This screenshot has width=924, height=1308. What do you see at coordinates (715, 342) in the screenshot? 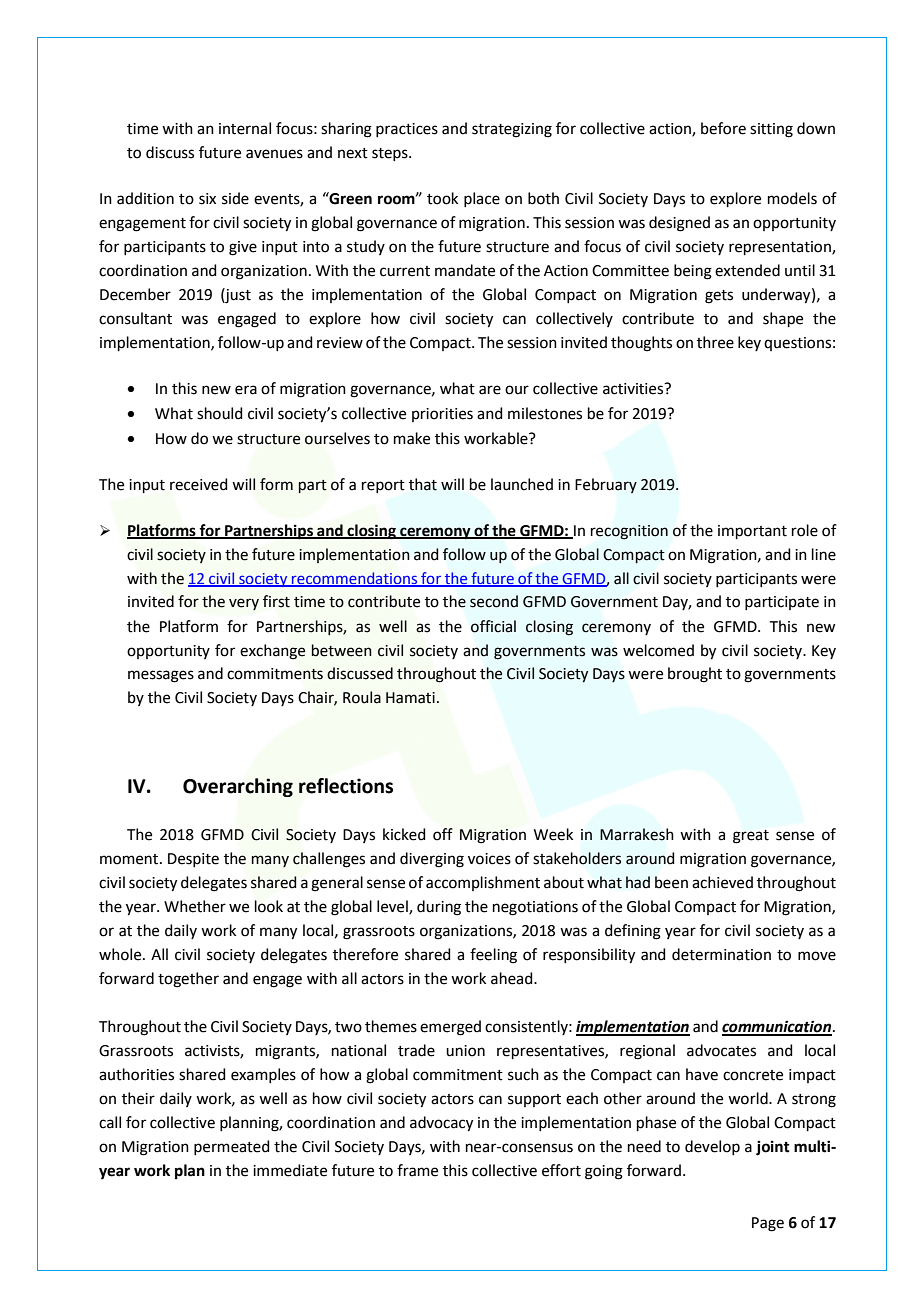
I see `three` at bounding box center [715, 342].
